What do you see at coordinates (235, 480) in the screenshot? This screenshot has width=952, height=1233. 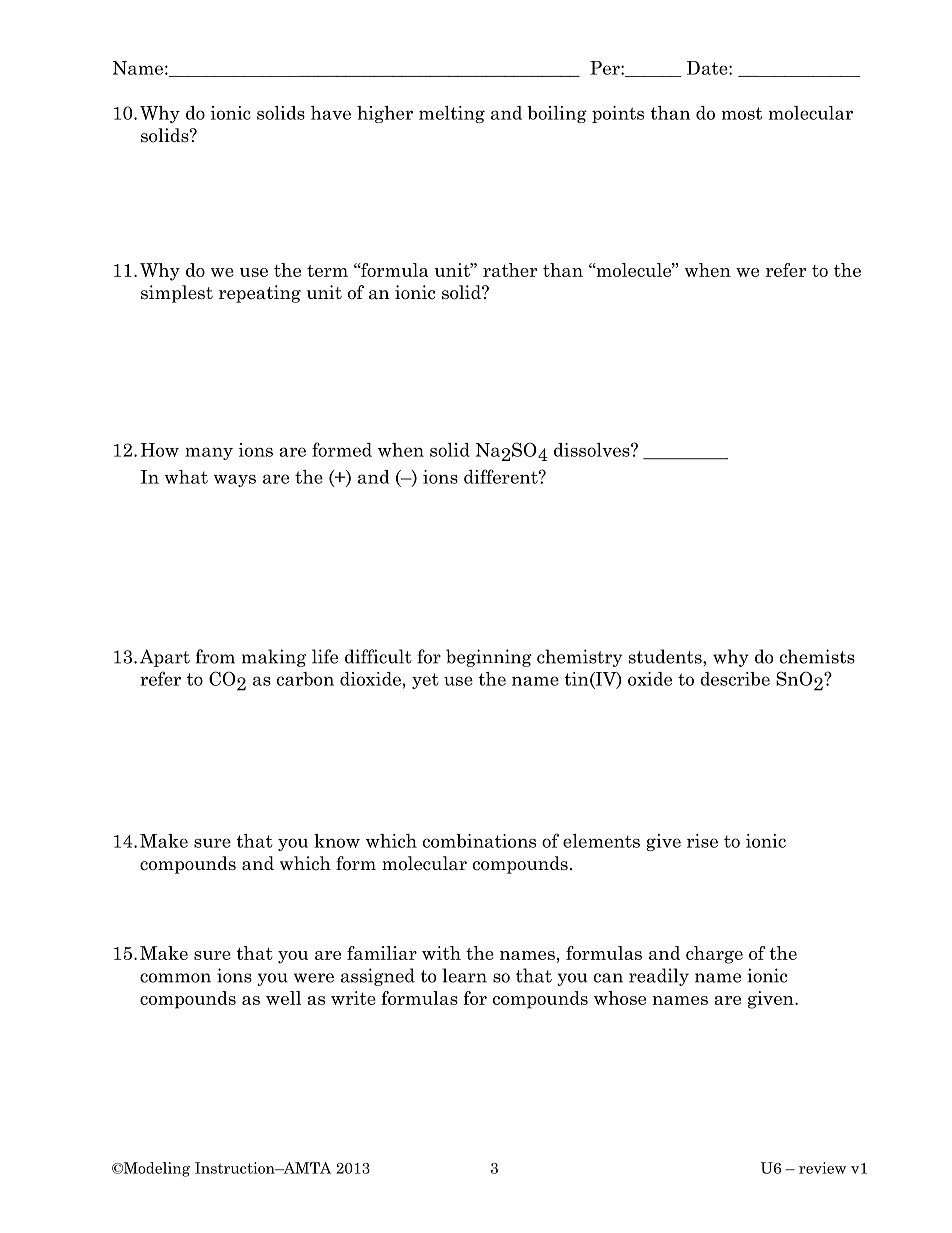 I see `ways` at bounding box center [235, 480].
